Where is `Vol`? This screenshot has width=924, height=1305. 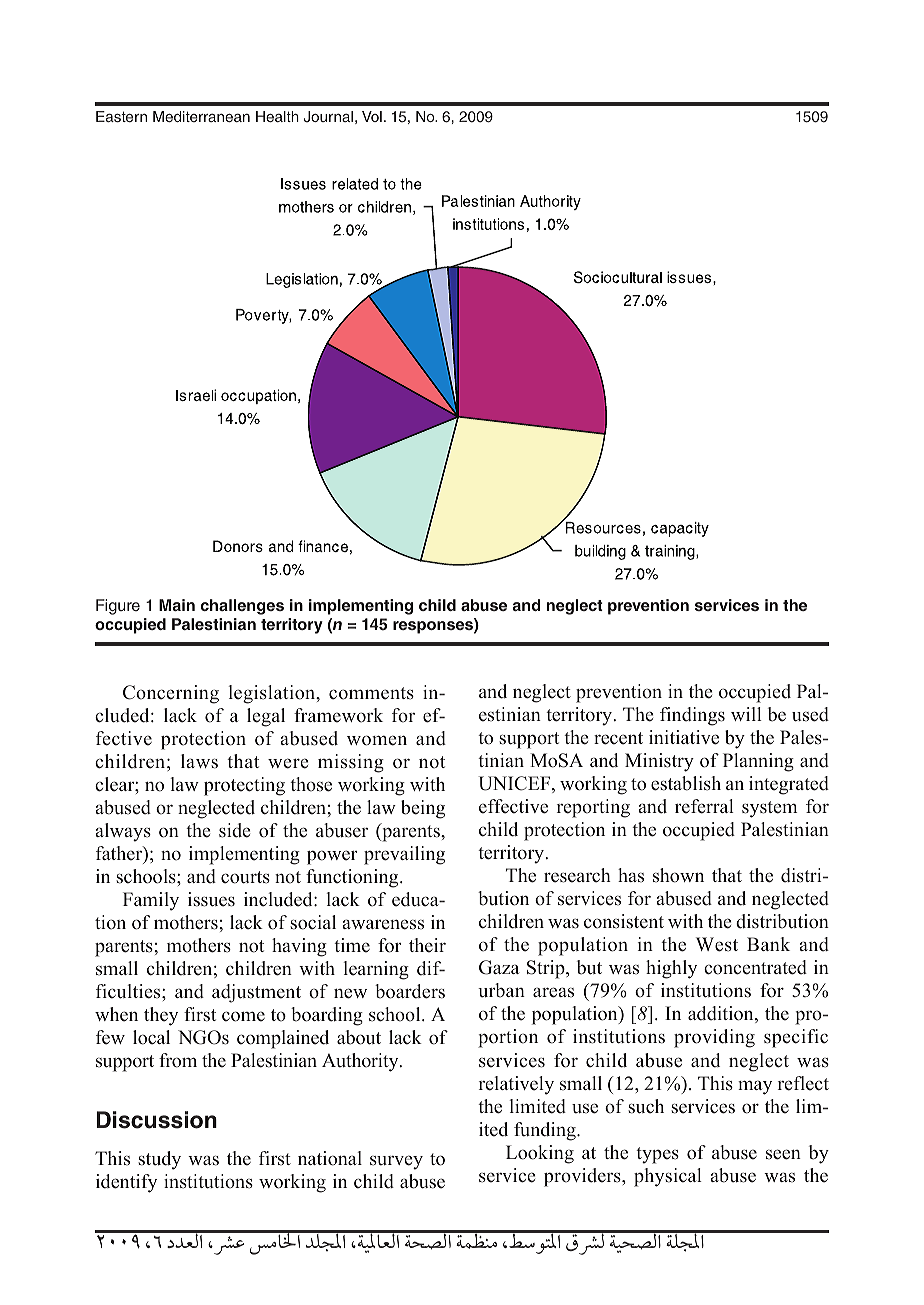 Vol is located at coordinates (372, 116).
